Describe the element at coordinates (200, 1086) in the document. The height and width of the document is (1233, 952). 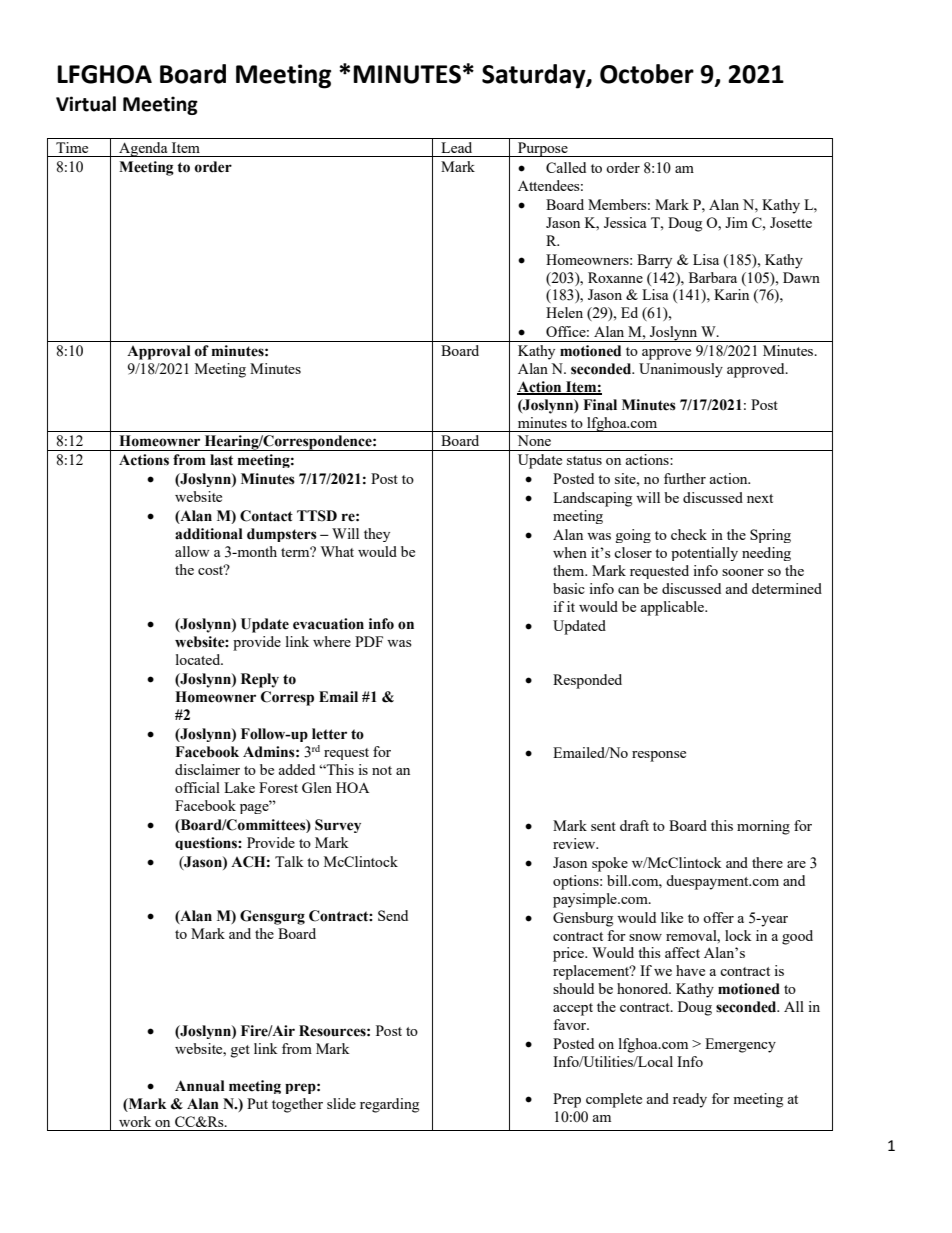
I see `Annual` at that location.
